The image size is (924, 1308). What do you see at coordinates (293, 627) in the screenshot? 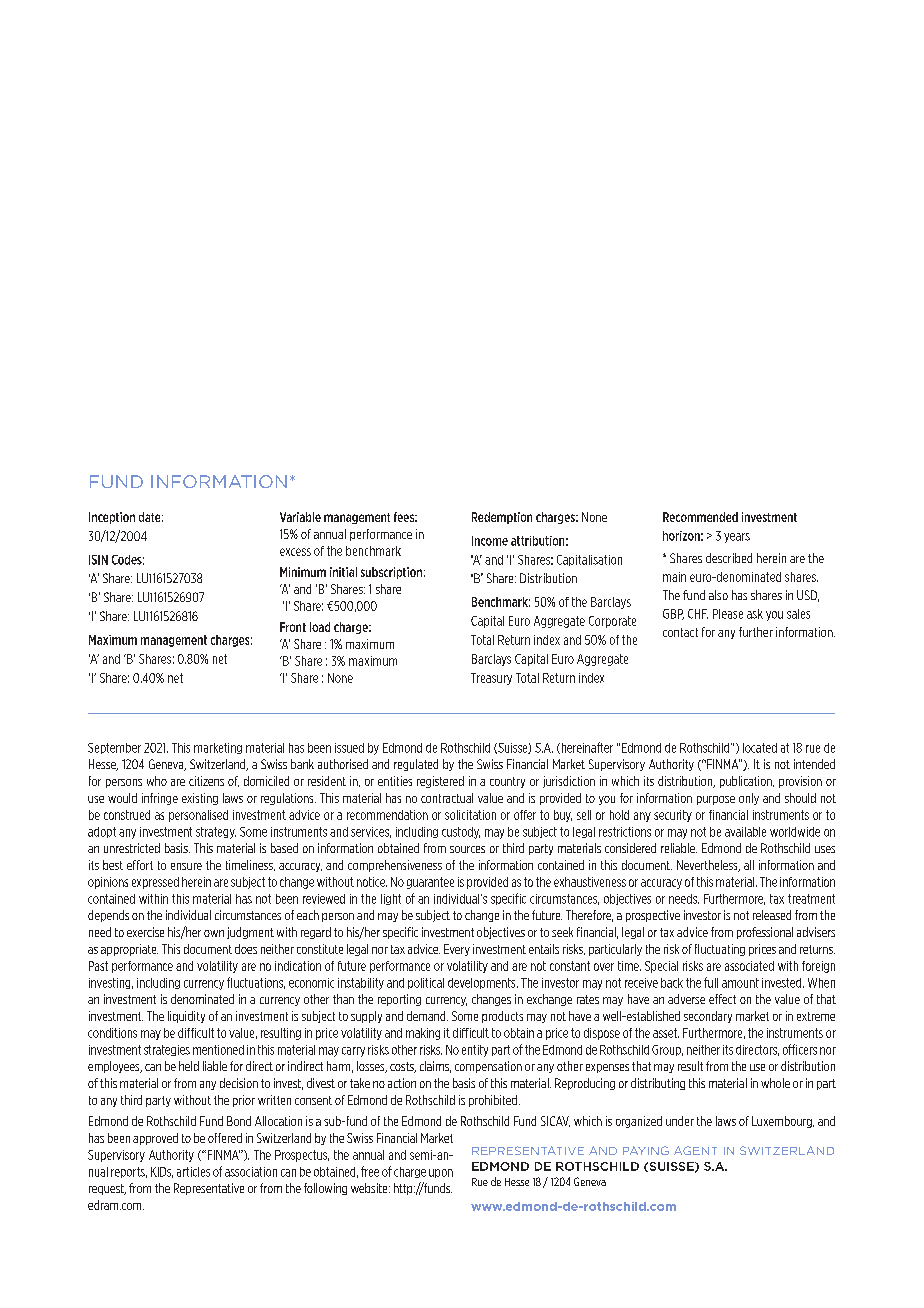
I see `Front` at bounding box center [293, 627].
